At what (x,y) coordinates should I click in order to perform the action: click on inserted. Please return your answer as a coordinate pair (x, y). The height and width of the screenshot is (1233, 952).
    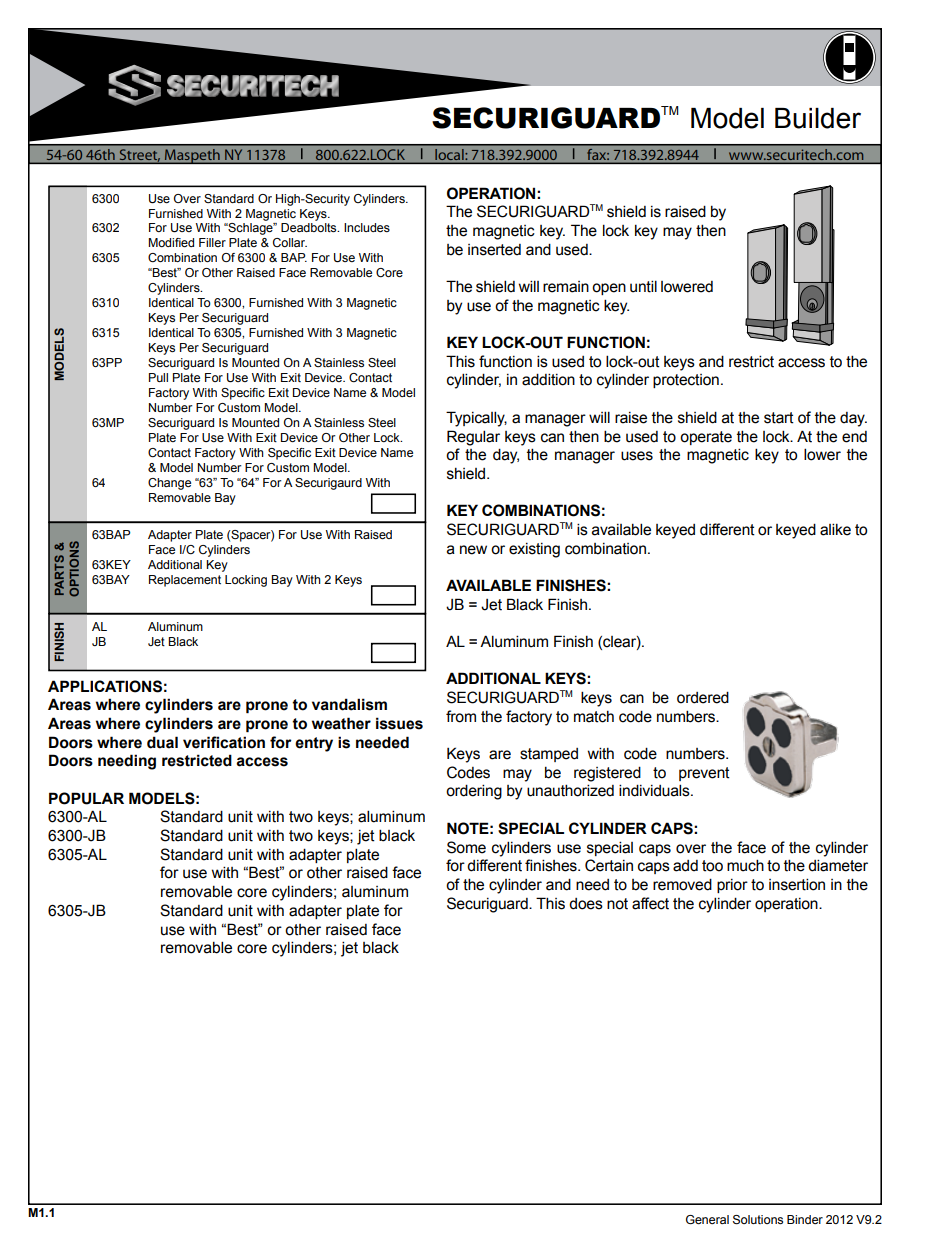
    Looking at the image, I should click on (494, 250).
